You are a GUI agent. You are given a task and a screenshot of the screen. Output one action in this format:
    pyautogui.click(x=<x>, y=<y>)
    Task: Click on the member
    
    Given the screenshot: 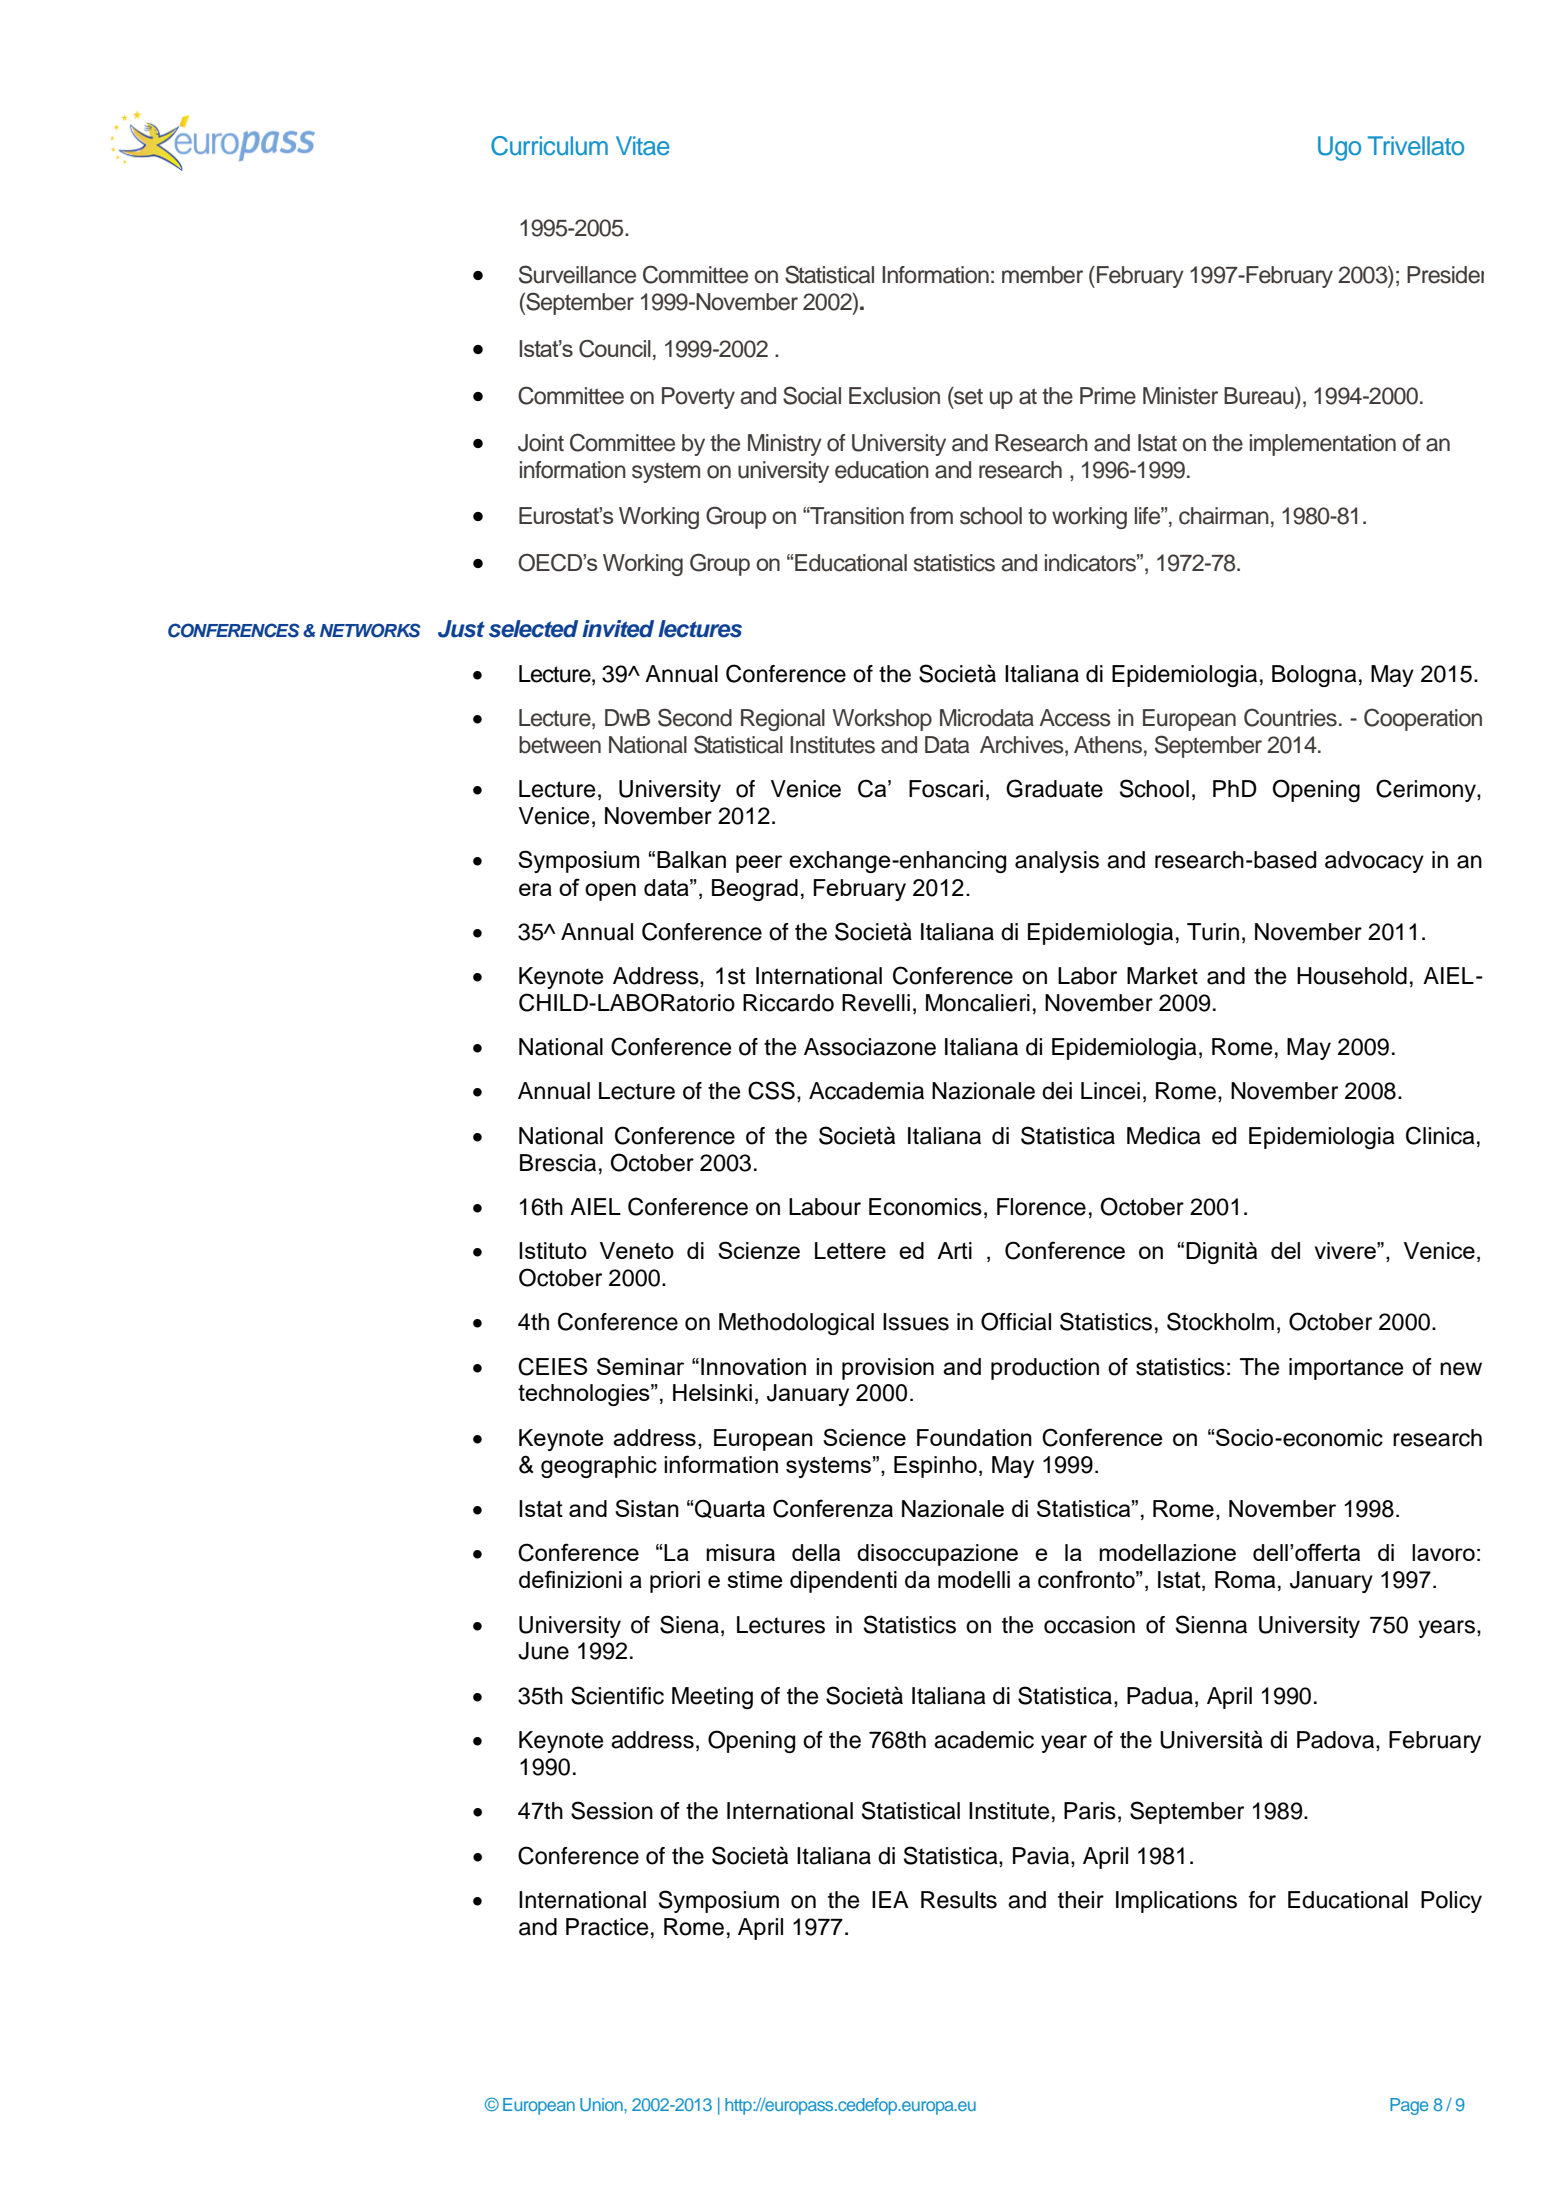 What is the action you would take?
    pyautogui.click(x=1042, y=275)
